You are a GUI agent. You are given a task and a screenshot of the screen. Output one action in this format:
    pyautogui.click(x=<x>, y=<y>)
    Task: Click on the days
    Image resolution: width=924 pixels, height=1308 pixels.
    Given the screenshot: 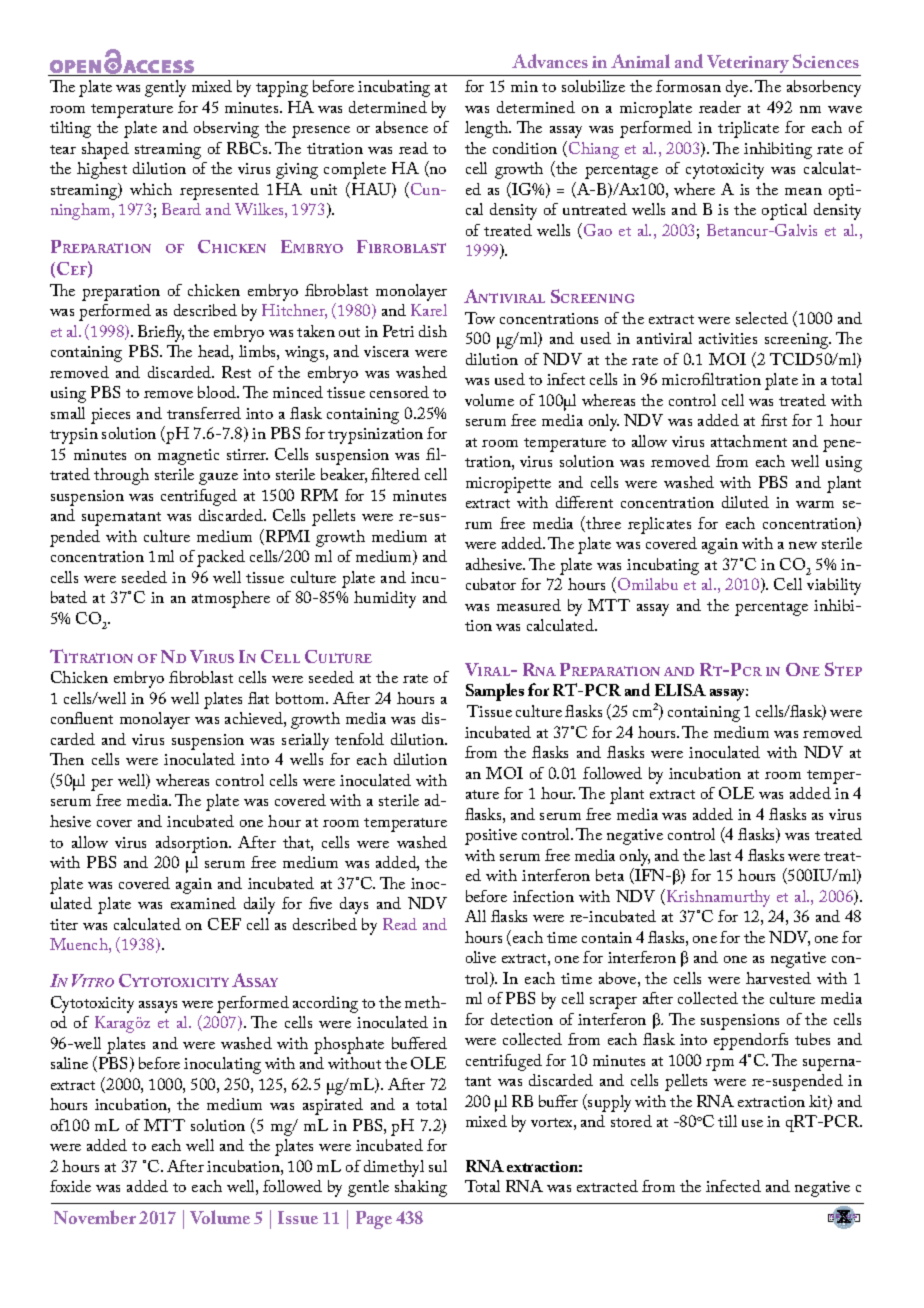 What is the action you would take?
    pyautogui.click(x=354, y=905)
